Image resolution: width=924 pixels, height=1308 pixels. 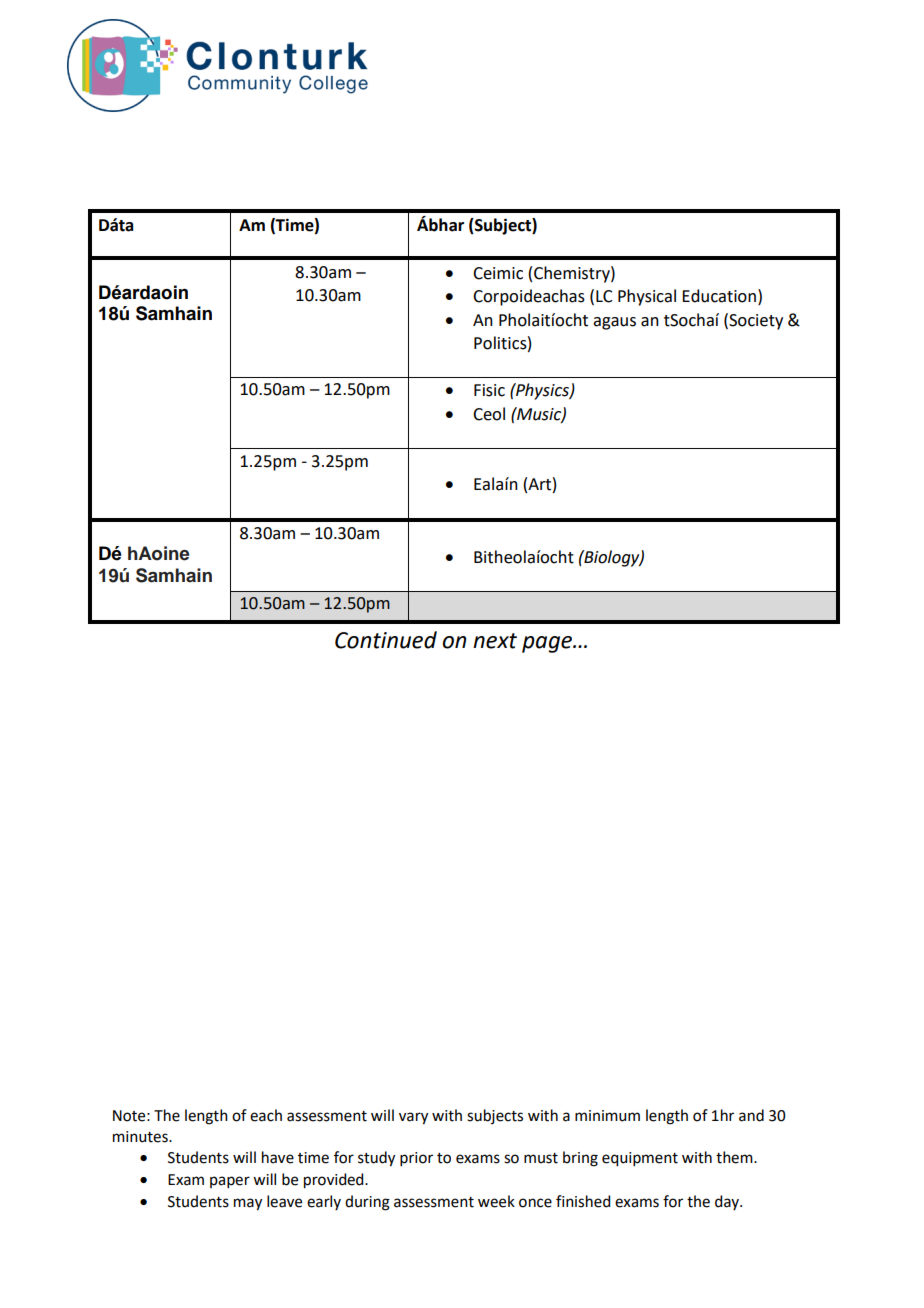 What do you see at coordinates (548, 644) in the document?
I see `page` at bounding box center [548, 644].
